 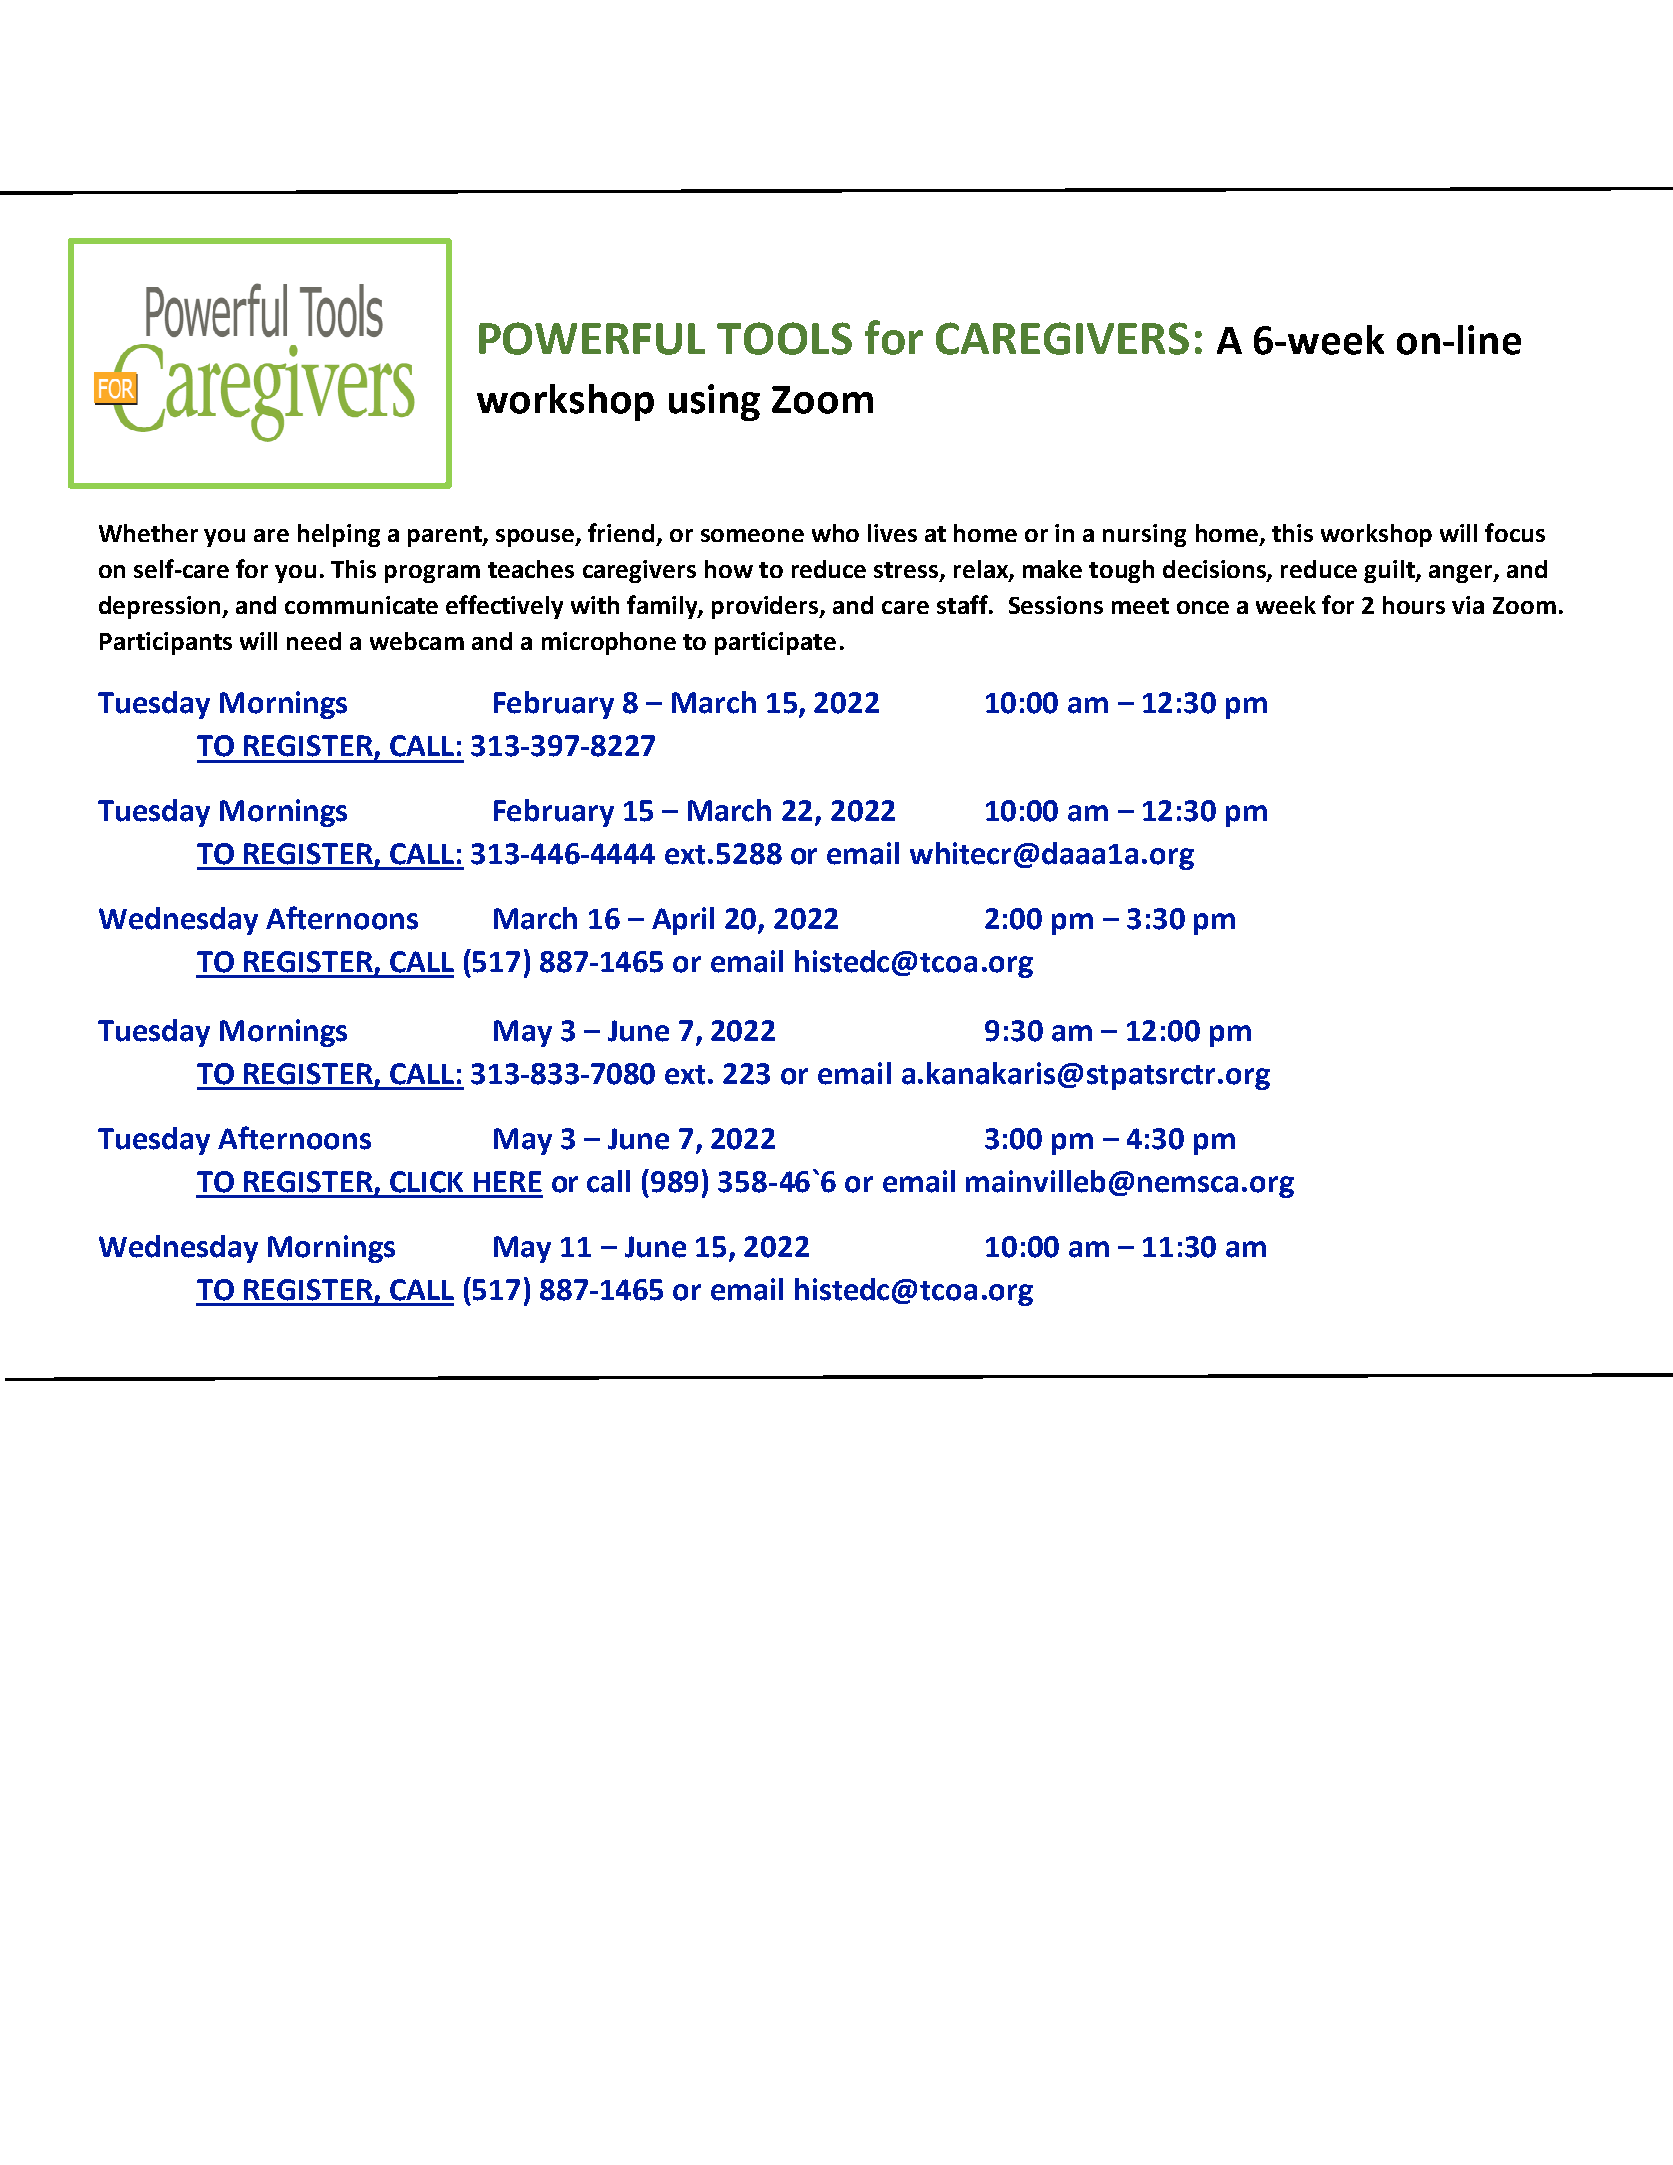 I want to click on April, so click(x=683, y=921).
